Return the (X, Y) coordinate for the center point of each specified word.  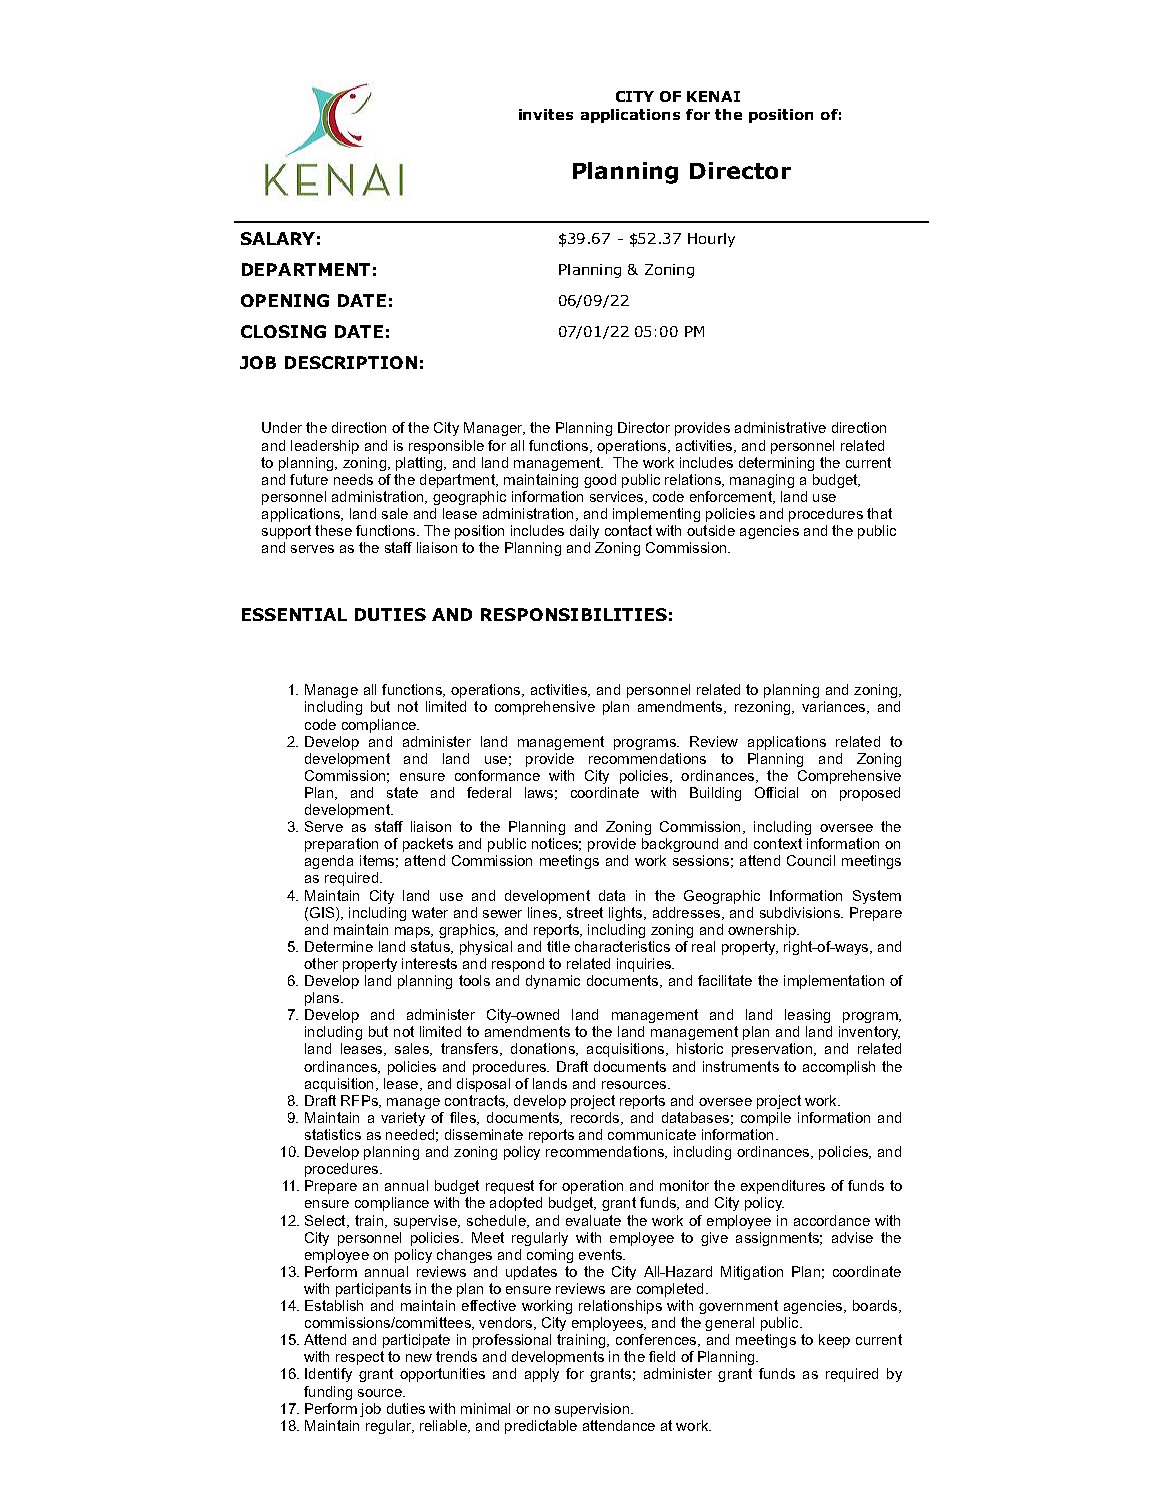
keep (834, 1341)
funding (328, 1393)
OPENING (285, 300)
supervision (592, 1410)
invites (546, 114)
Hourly (711, 240)
